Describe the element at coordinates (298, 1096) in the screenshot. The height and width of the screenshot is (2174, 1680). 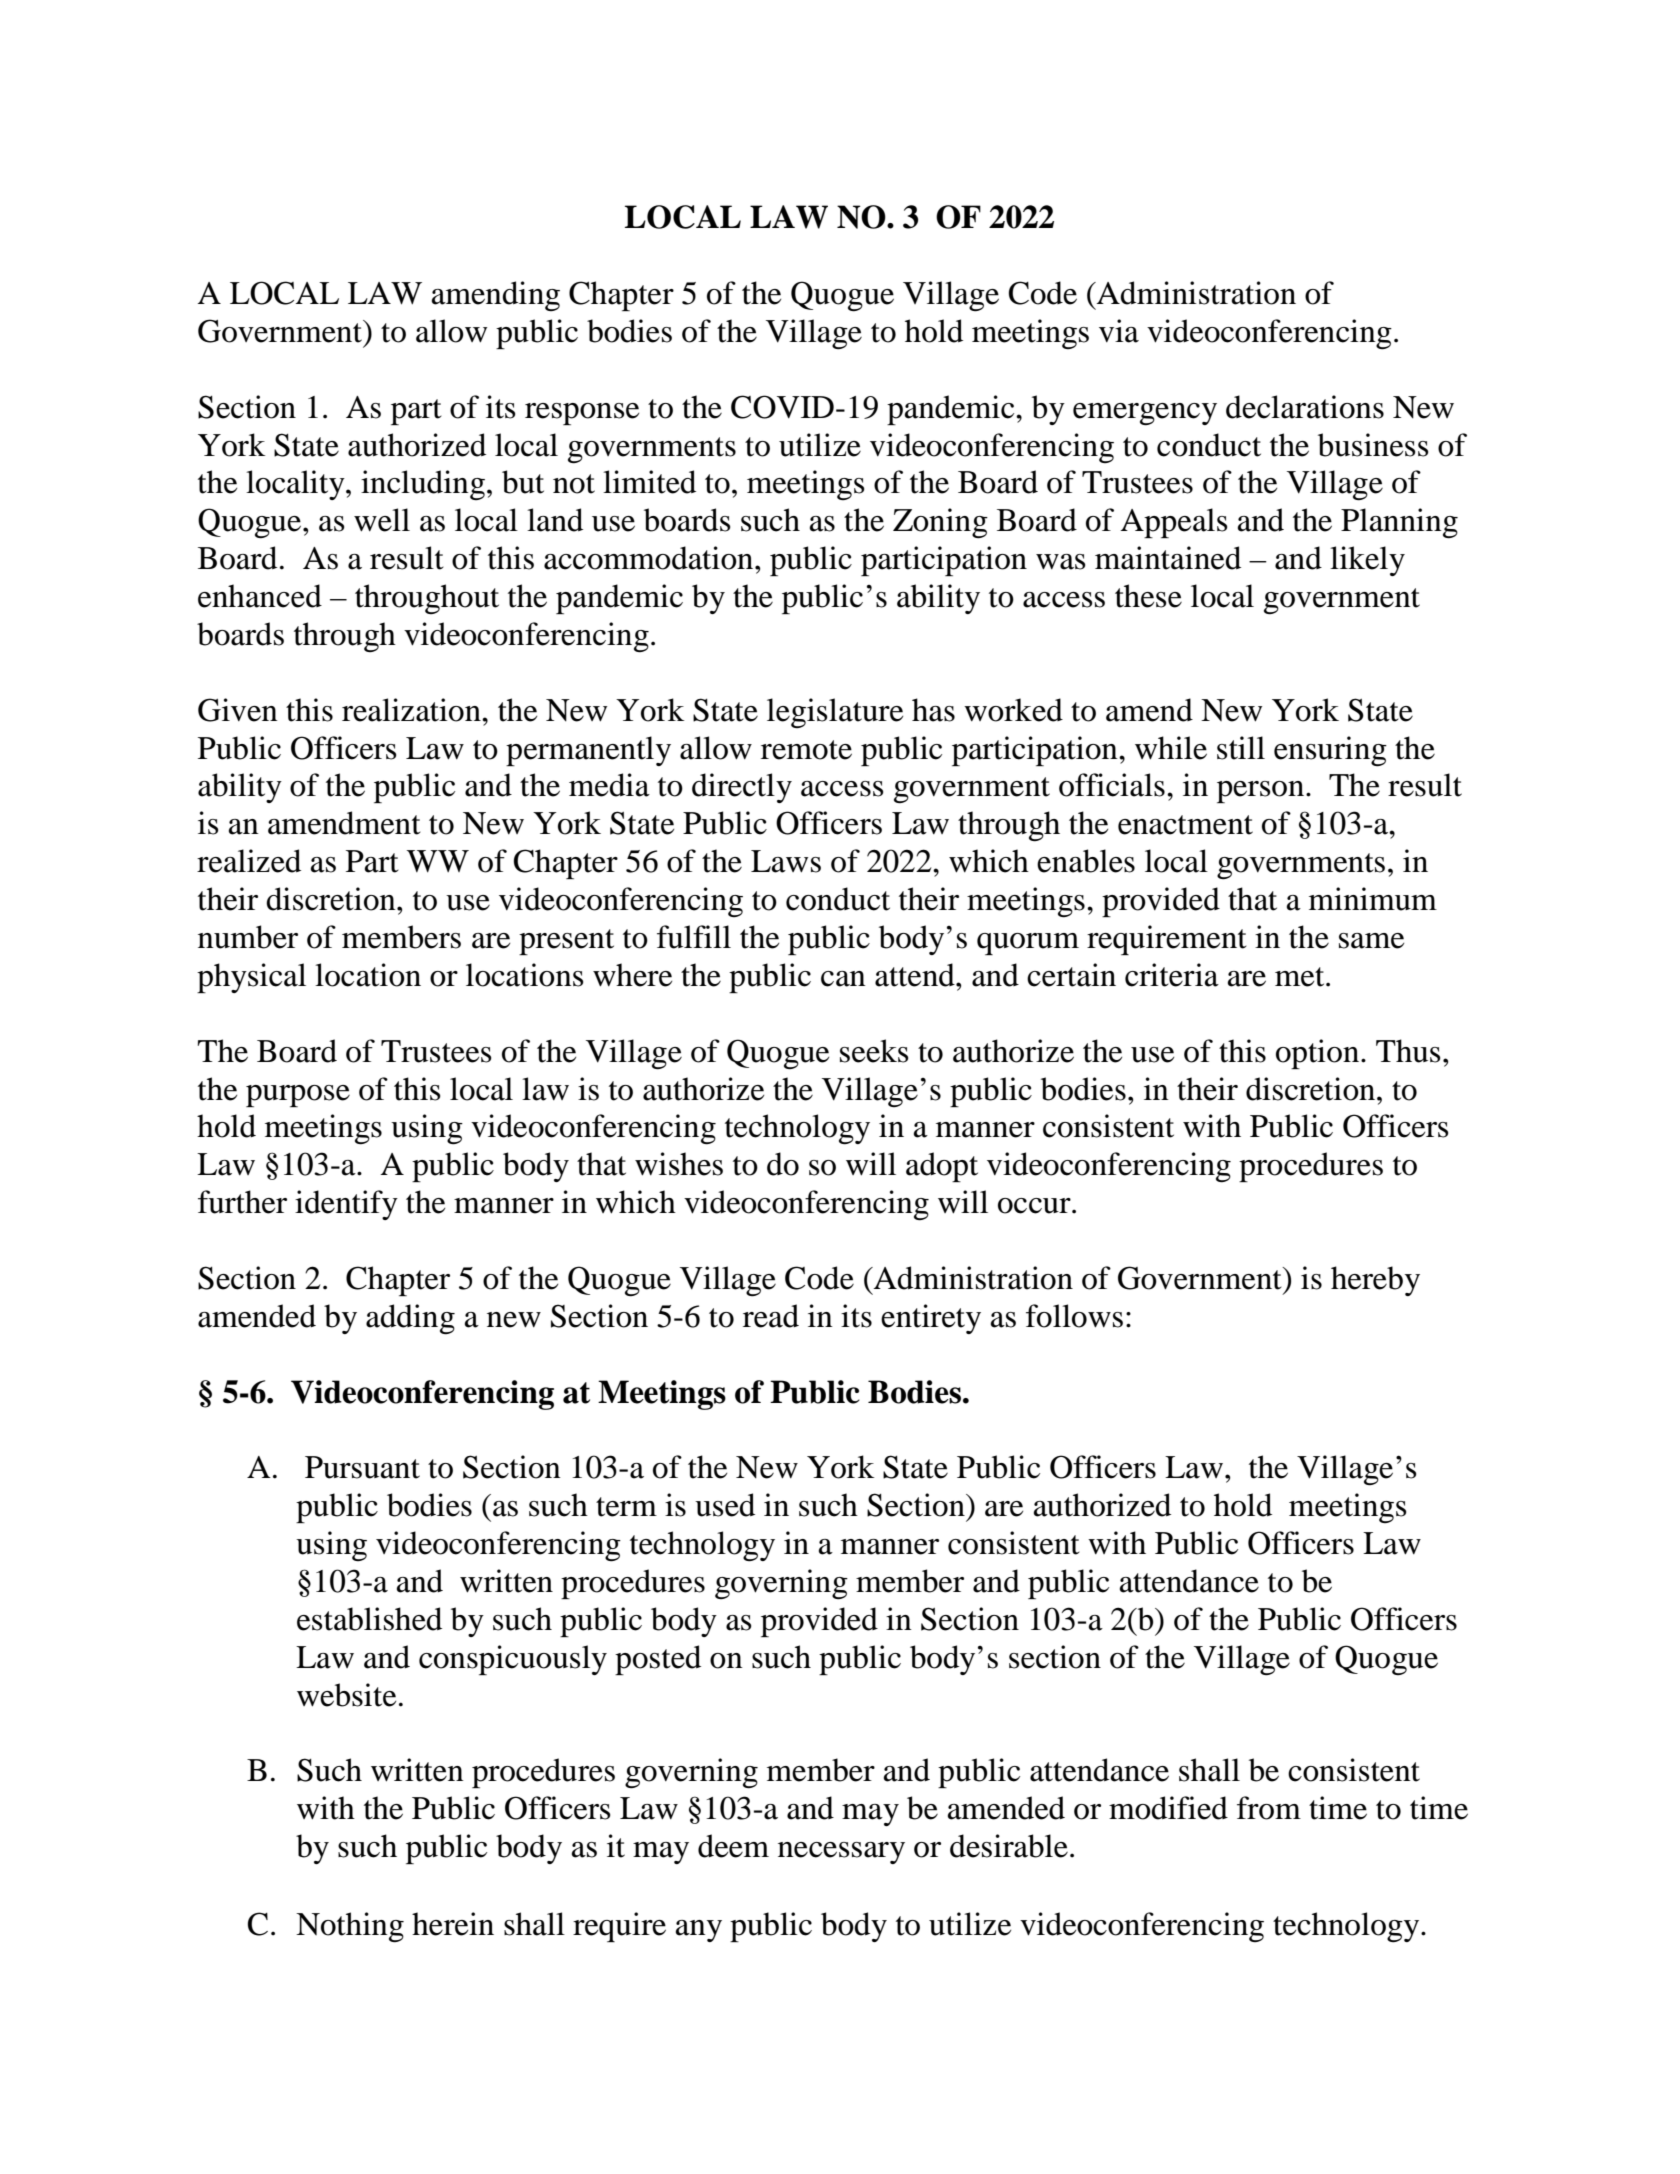
I see `purpose` at that location.
